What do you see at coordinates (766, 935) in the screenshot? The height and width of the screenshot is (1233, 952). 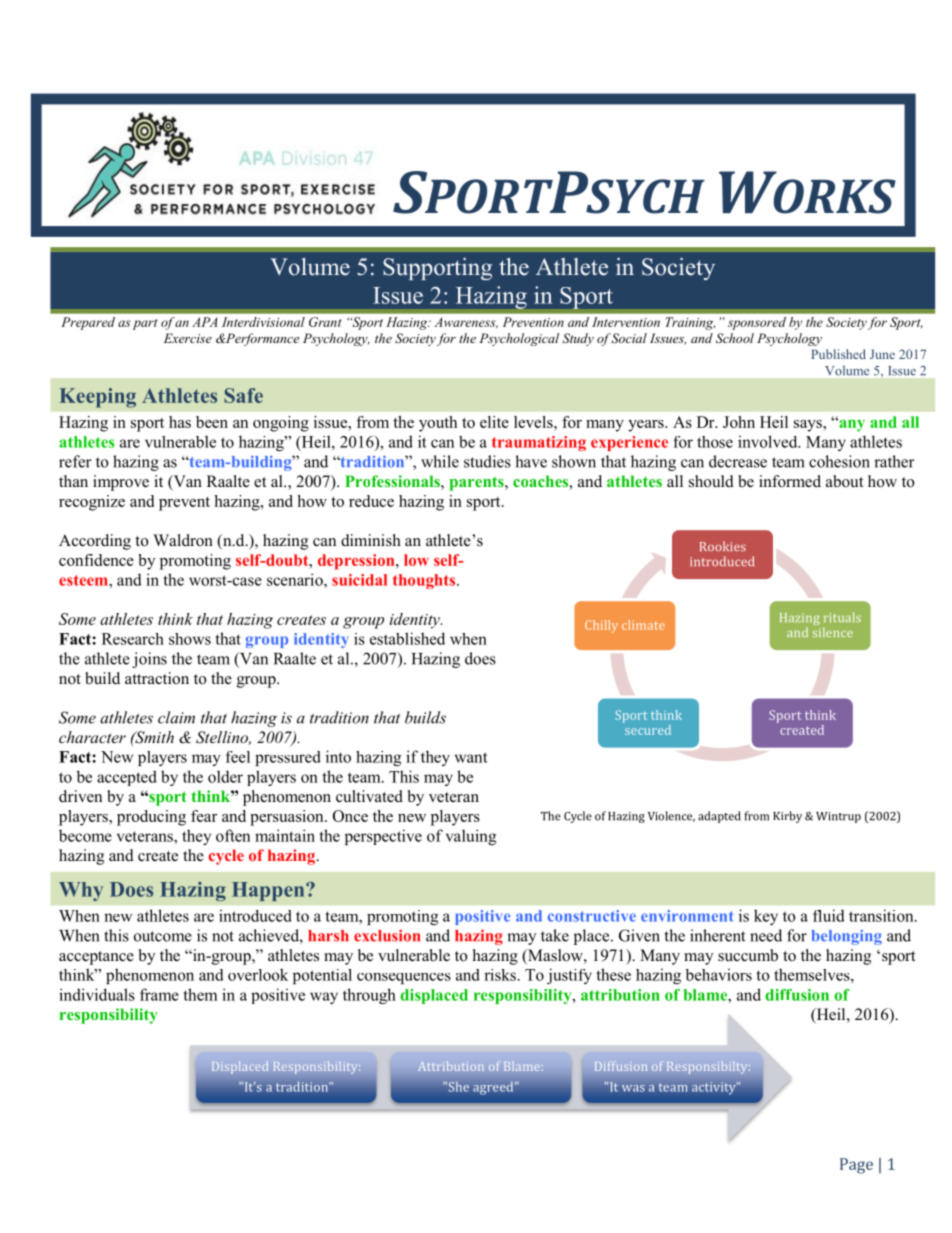 I see `need` at bounding box center [766, 935].
